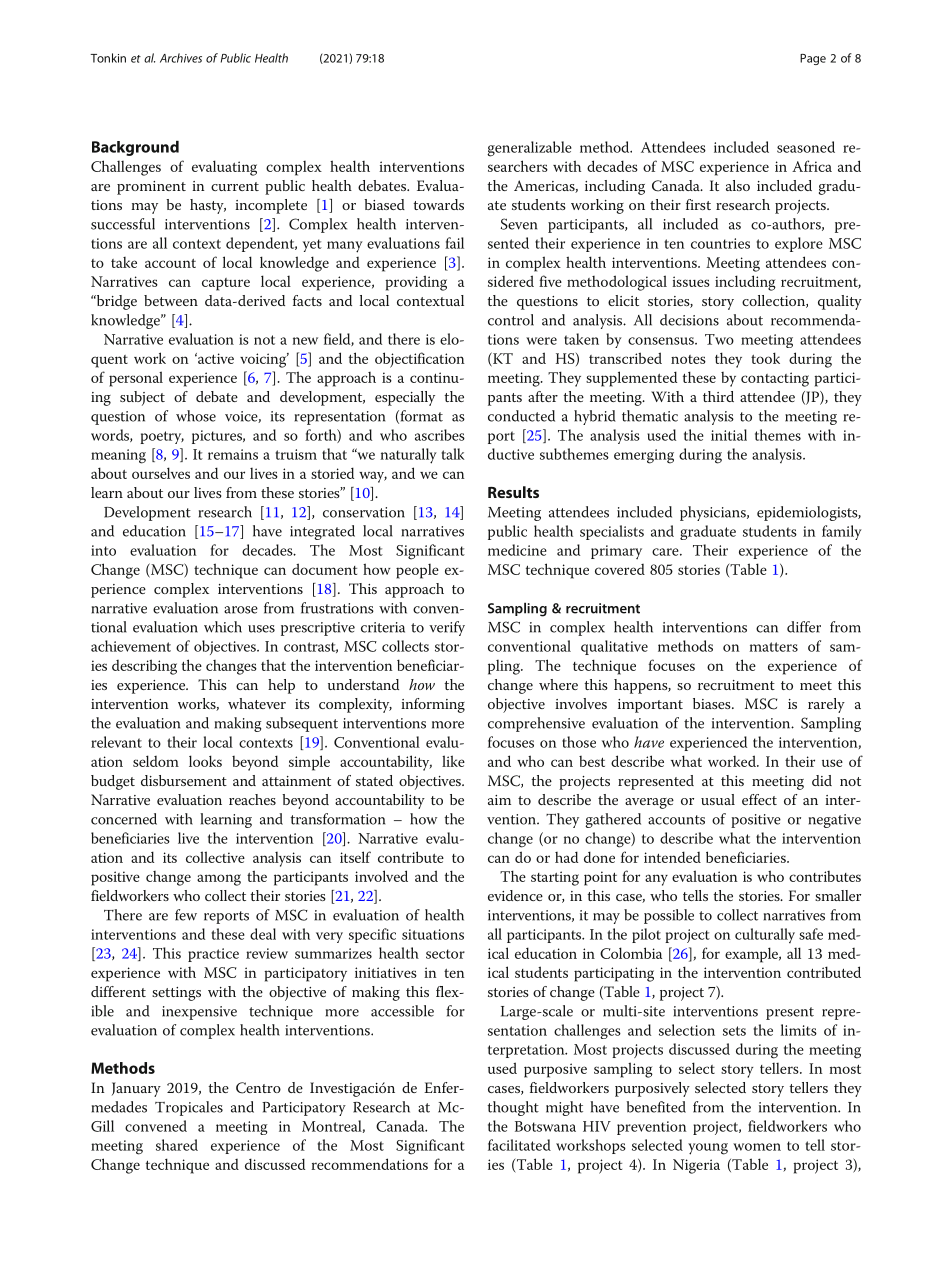 This page has width=952, height=1265. Describe the element at coordinates (813, 59) in the page. I see `Page` at that location.
